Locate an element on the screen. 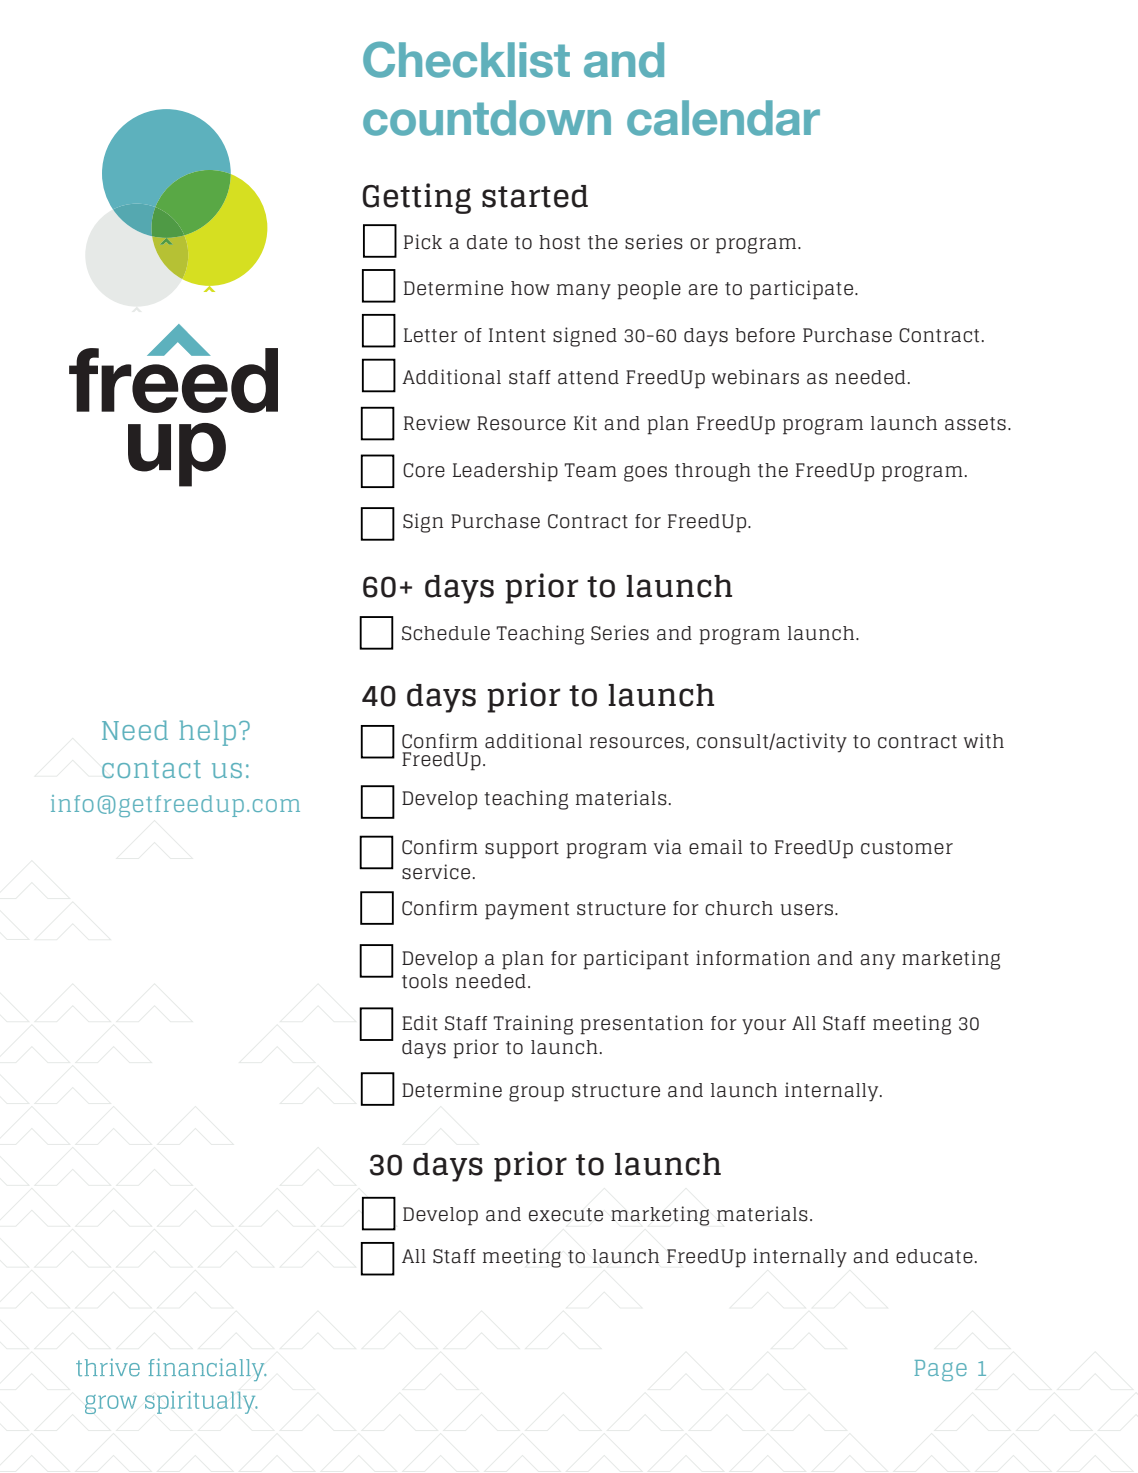  Core is located at coordinates (424, 470).
